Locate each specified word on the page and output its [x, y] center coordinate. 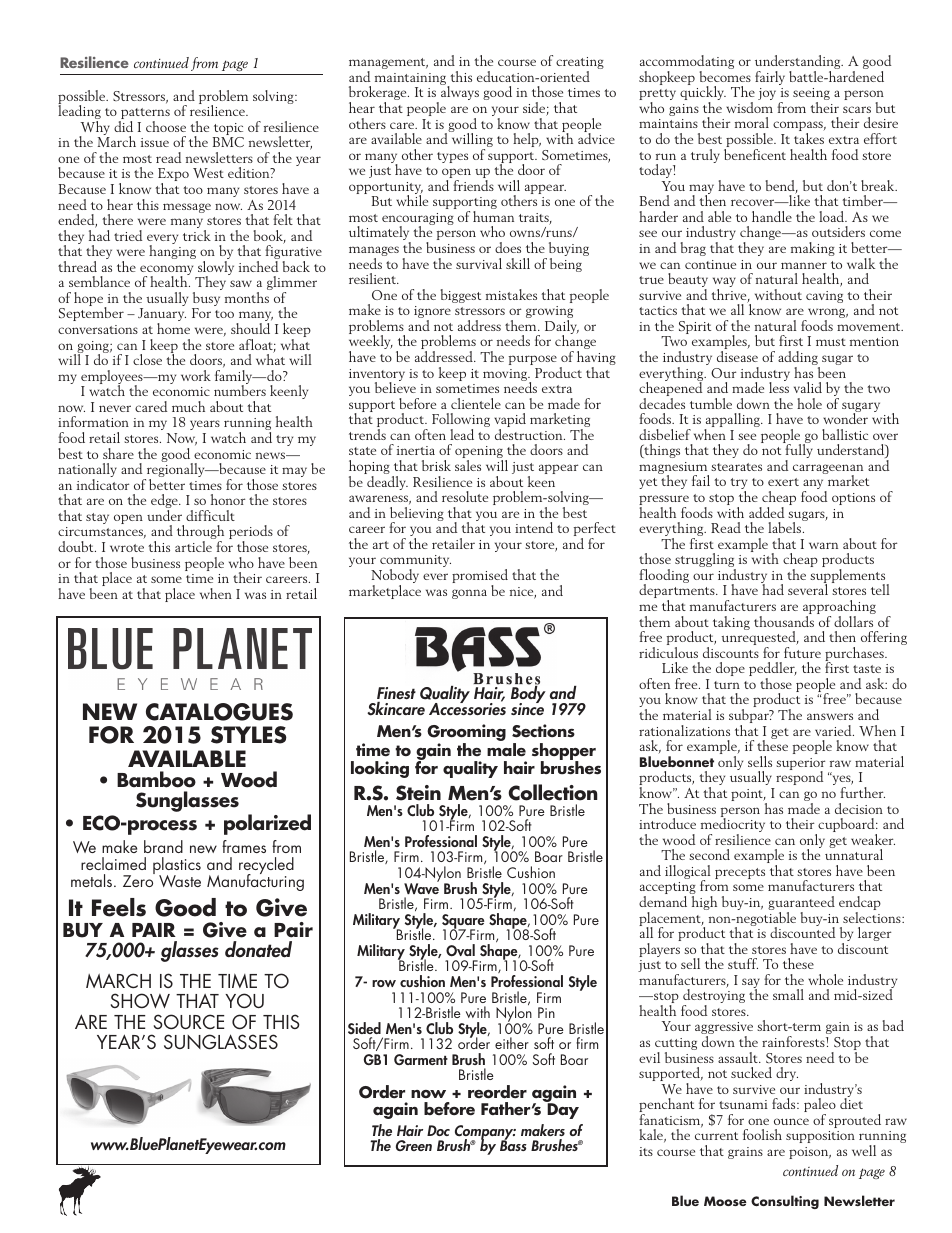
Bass [513, 1145]
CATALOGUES [219, 712]
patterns [144, 115]
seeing [811, 95]
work [196, 375]
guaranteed [801, 904]
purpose [533, 360]
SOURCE [189, 1022]
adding [799, 359]
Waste [180, 881]
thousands [784, 621]
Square [463, 922]
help [527, 140]
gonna [469, 594]
